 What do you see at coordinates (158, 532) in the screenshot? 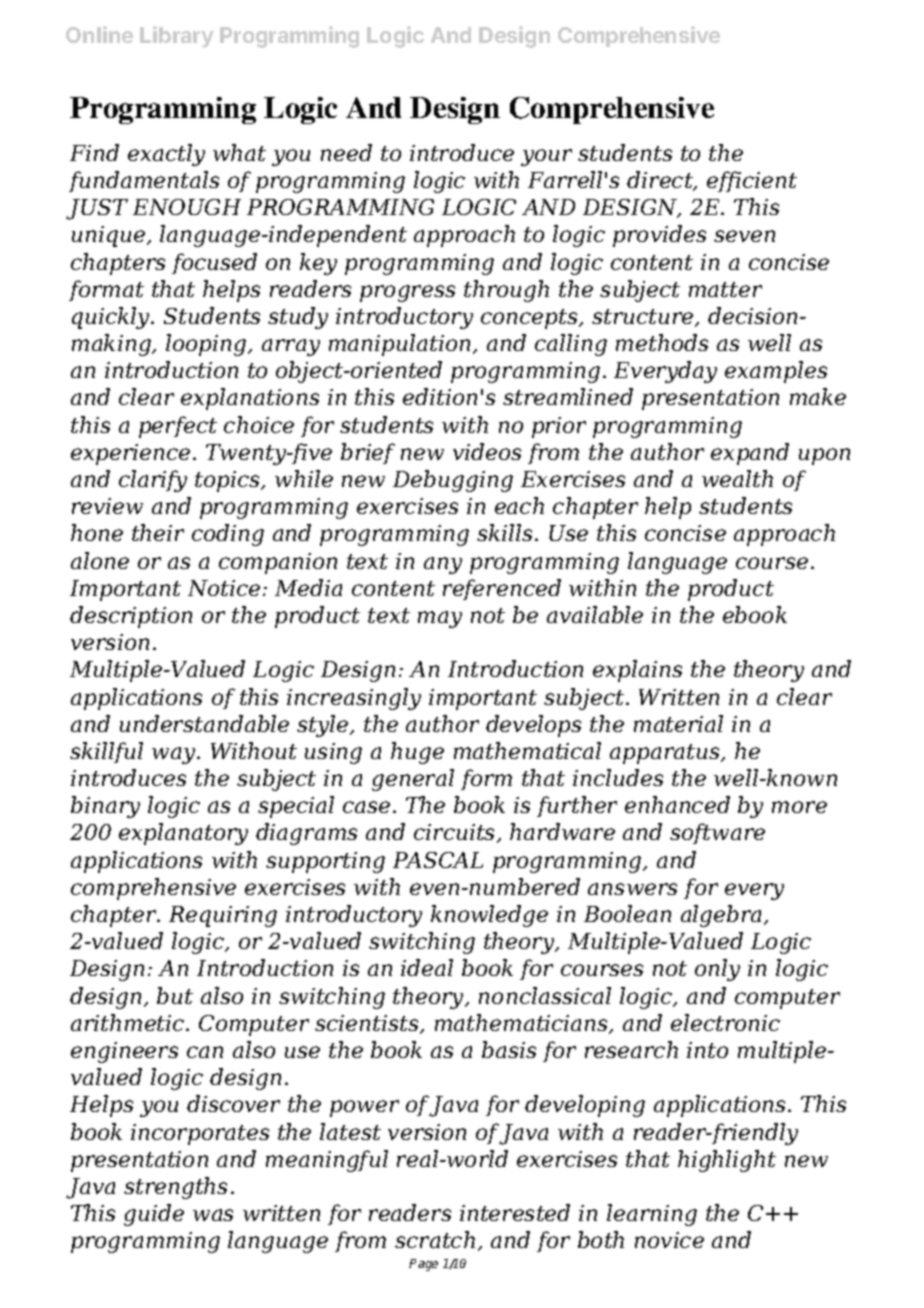
I see `their` at bounding box center [158, 532].
